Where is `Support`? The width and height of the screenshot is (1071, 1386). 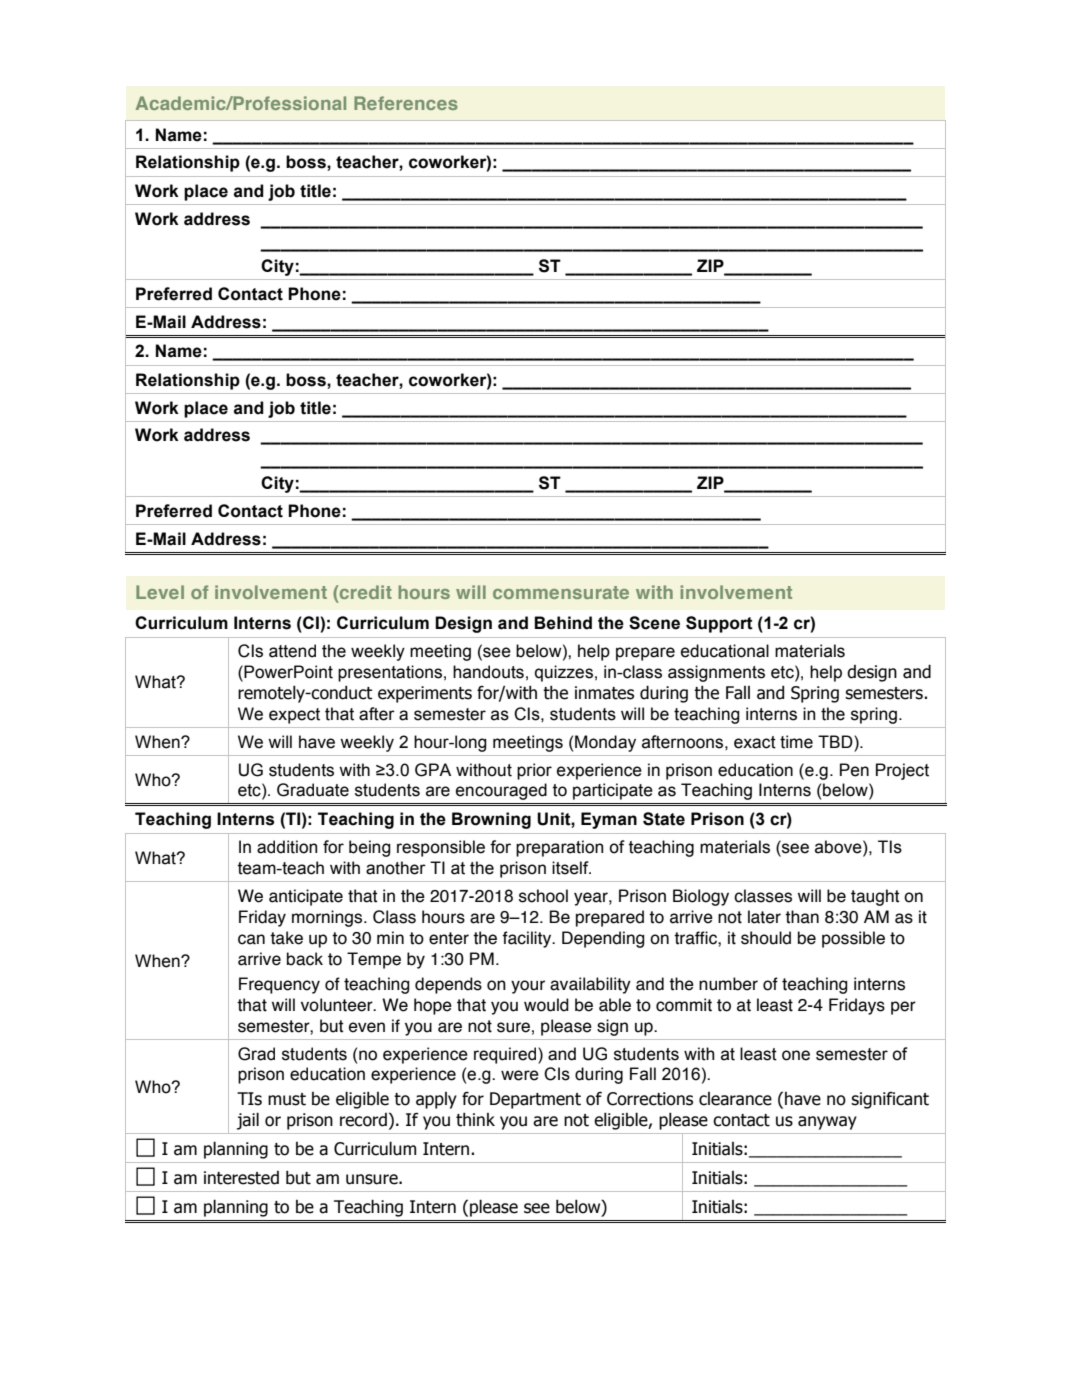 Support is located at coordinates (719, 624).
